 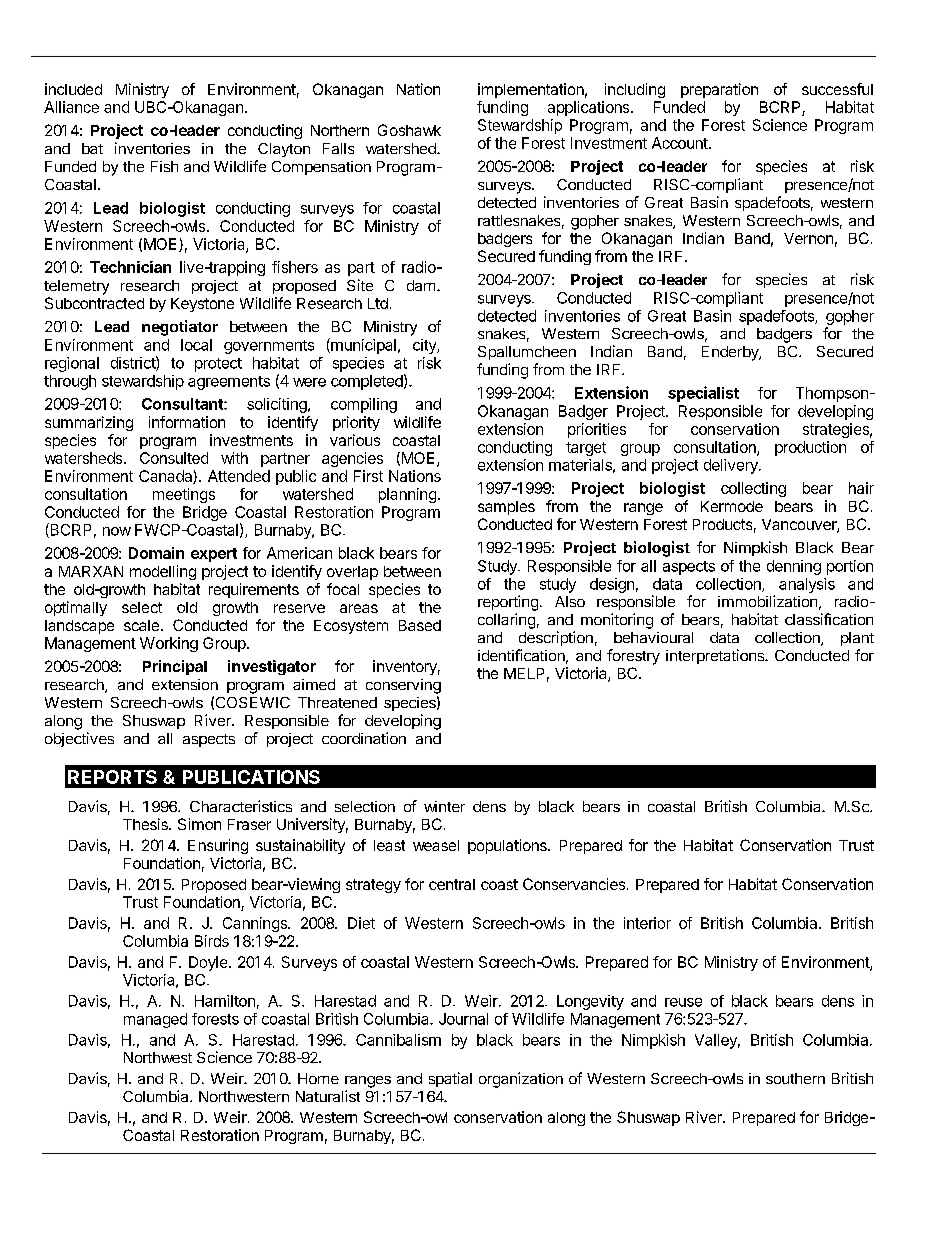 What do you see at coordinates (508, 603) in the screenshot?
I see `reporting` at bounding box center [508, 603].
